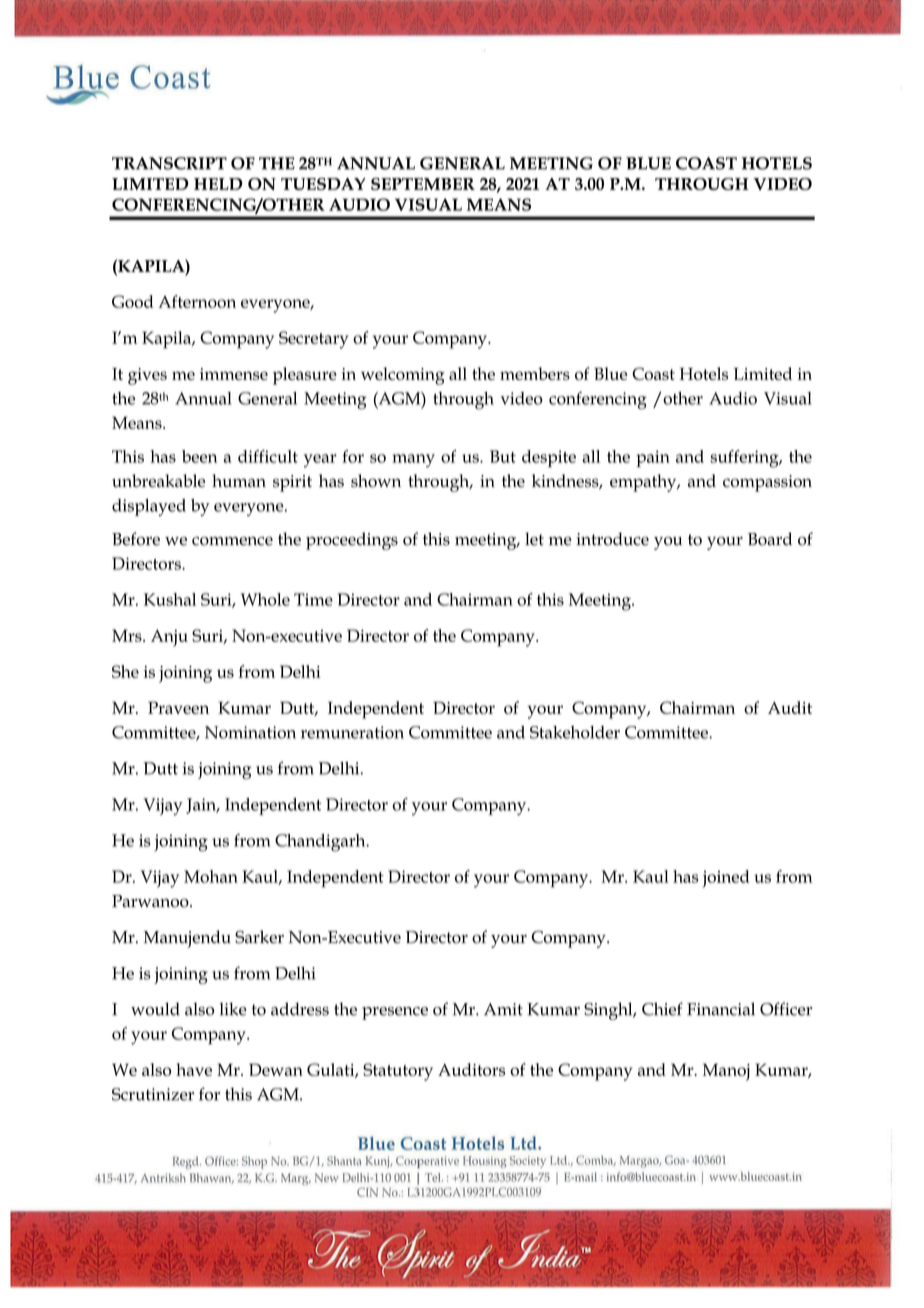 The width and height of the screenshot is (924, 1308). What do you see at coordinates (321, 843) in the screenshot?
I see `Chandigarh` at bounding box center [321, 843].
